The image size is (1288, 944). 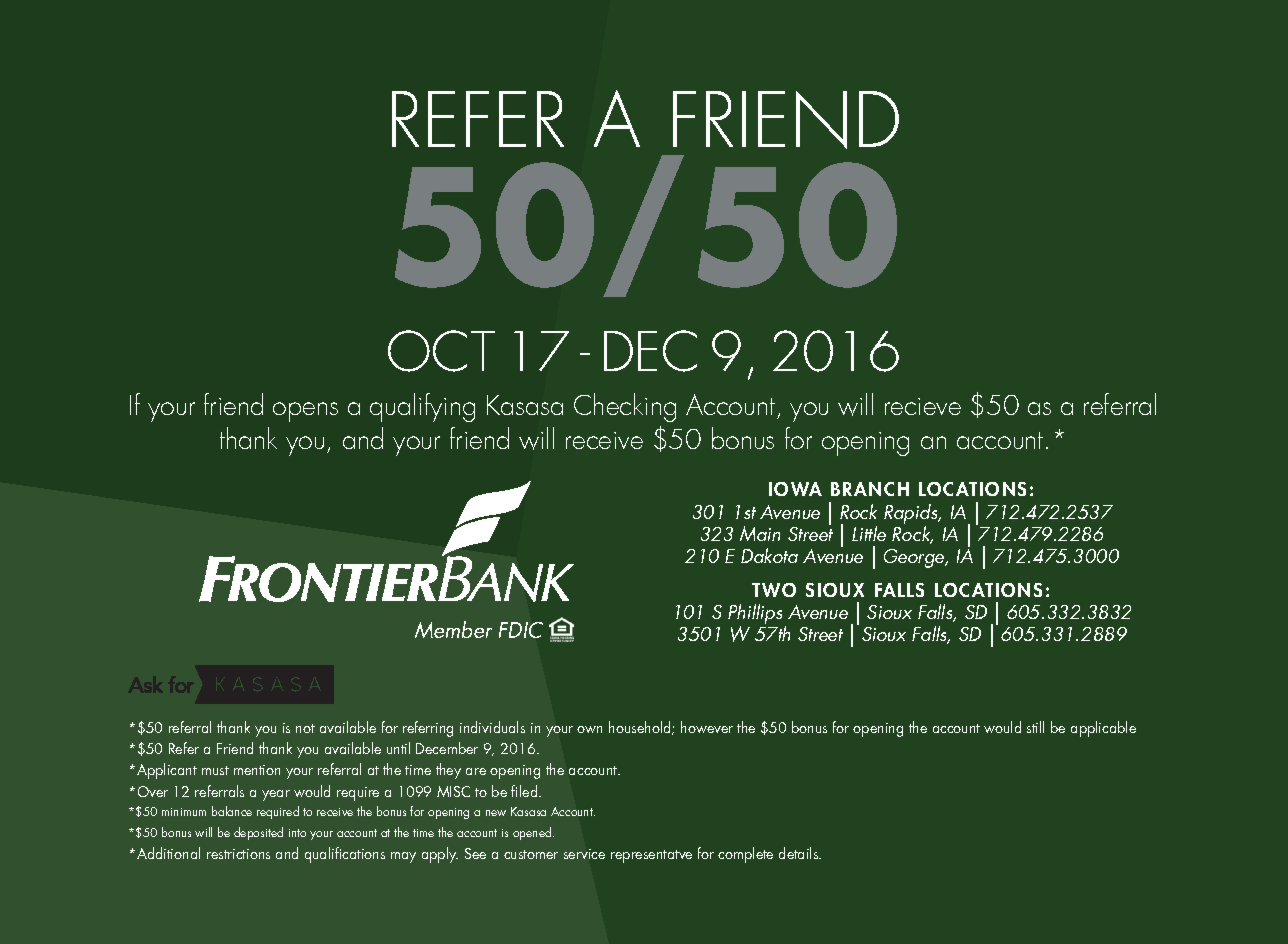 I want to click on Member, so click(x=453, y=629).
